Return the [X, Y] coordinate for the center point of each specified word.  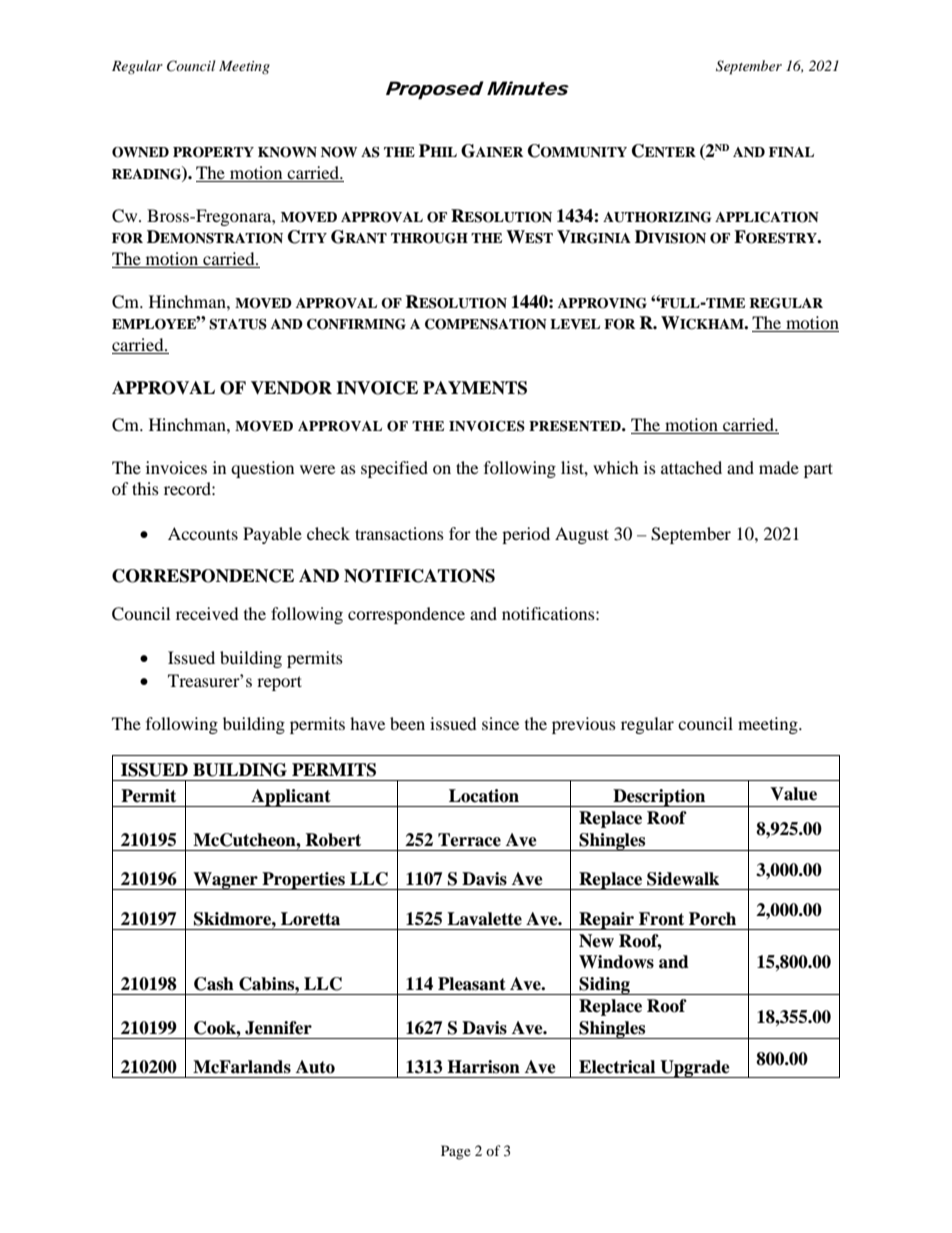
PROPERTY [213, 152]
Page [456, 1152]
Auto [315, 1067]
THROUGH [429, 238]
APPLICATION [767, 217]
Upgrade [695, 1069]
